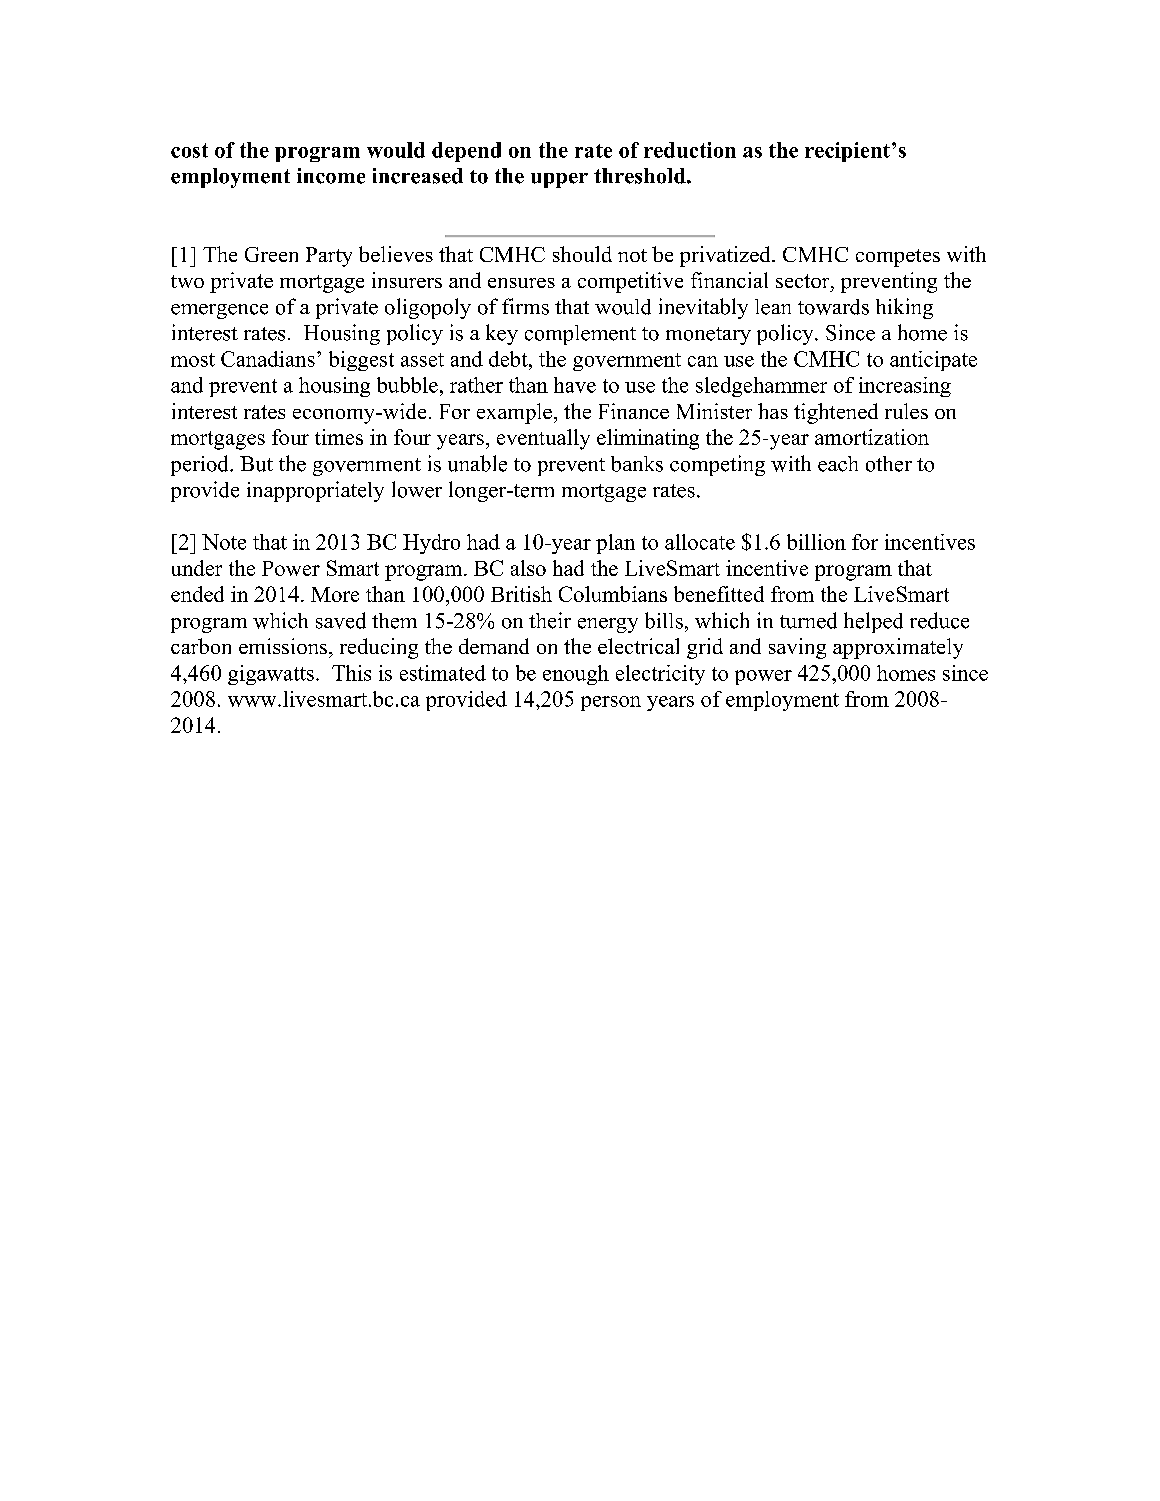 The width and height of the image is (1160, 1501). Describe the element at coordinates (331, 176) in the image. I see `income` at that location.
